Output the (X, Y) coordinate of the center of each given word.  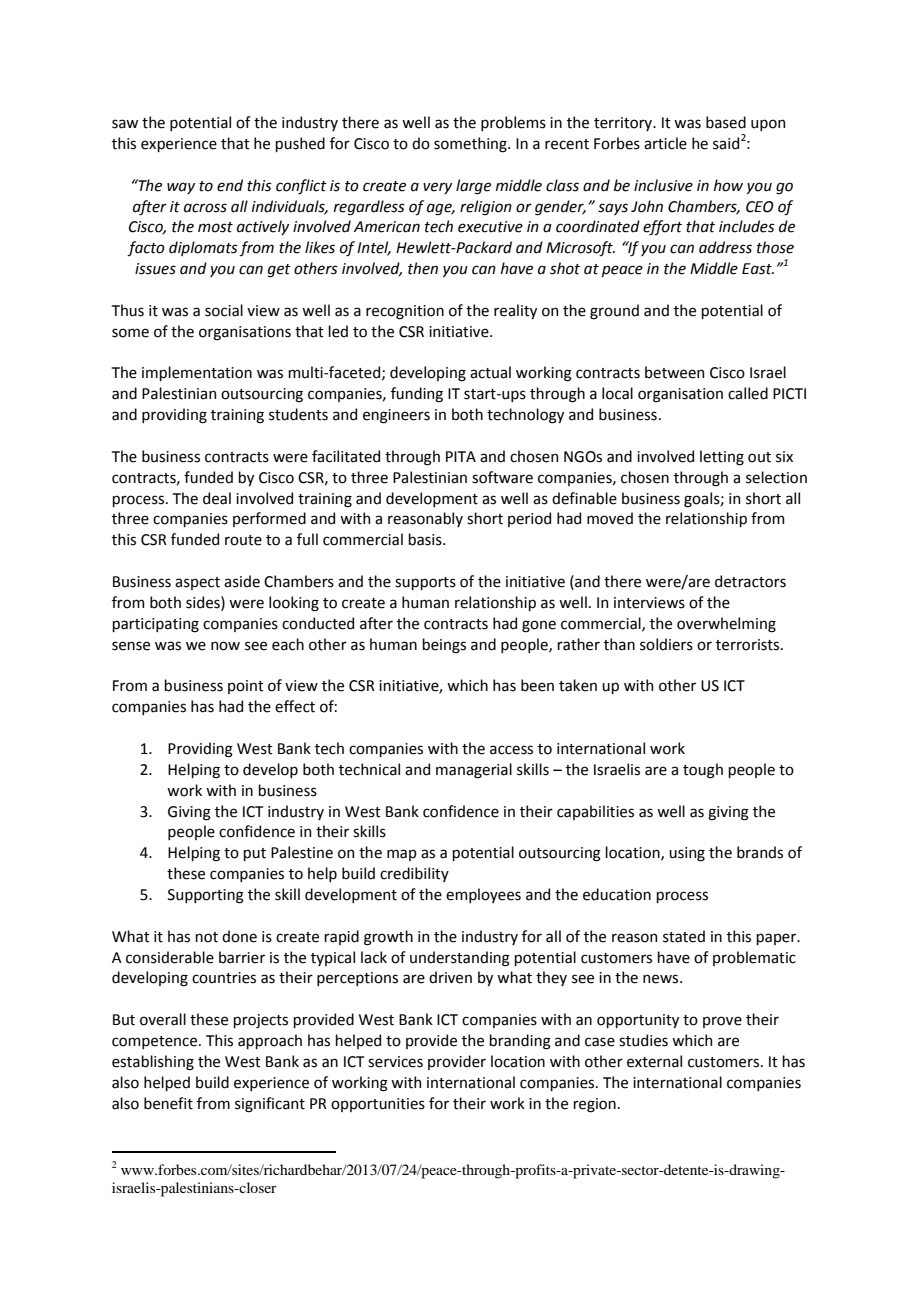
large (473, 187)
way (181, 188)
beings (444, 646)
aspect (197, 583)
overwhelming (726, 625)
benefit (168, 1103)
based (726, 122)
